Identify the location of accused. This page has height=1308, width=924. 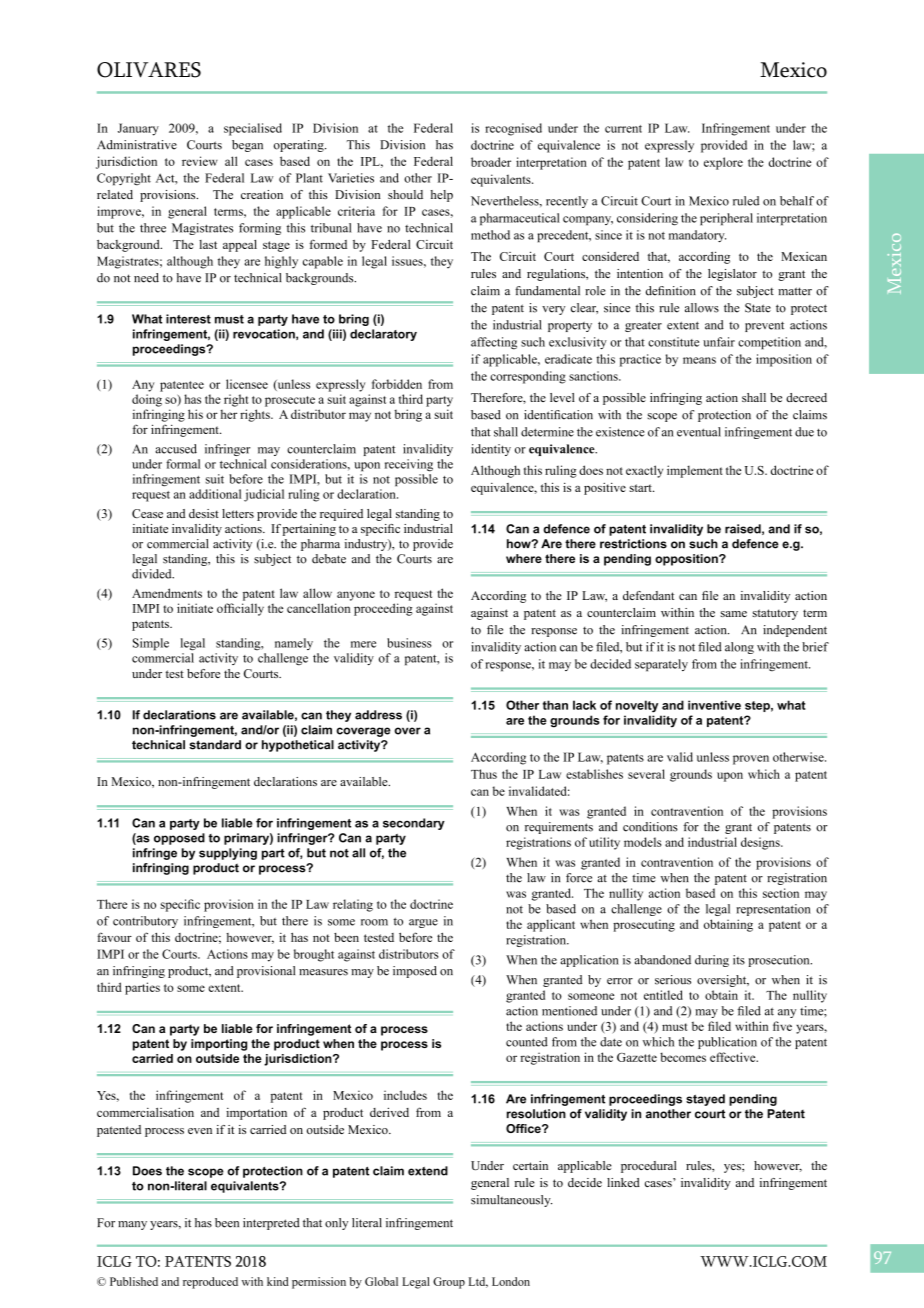
(176, 449).
